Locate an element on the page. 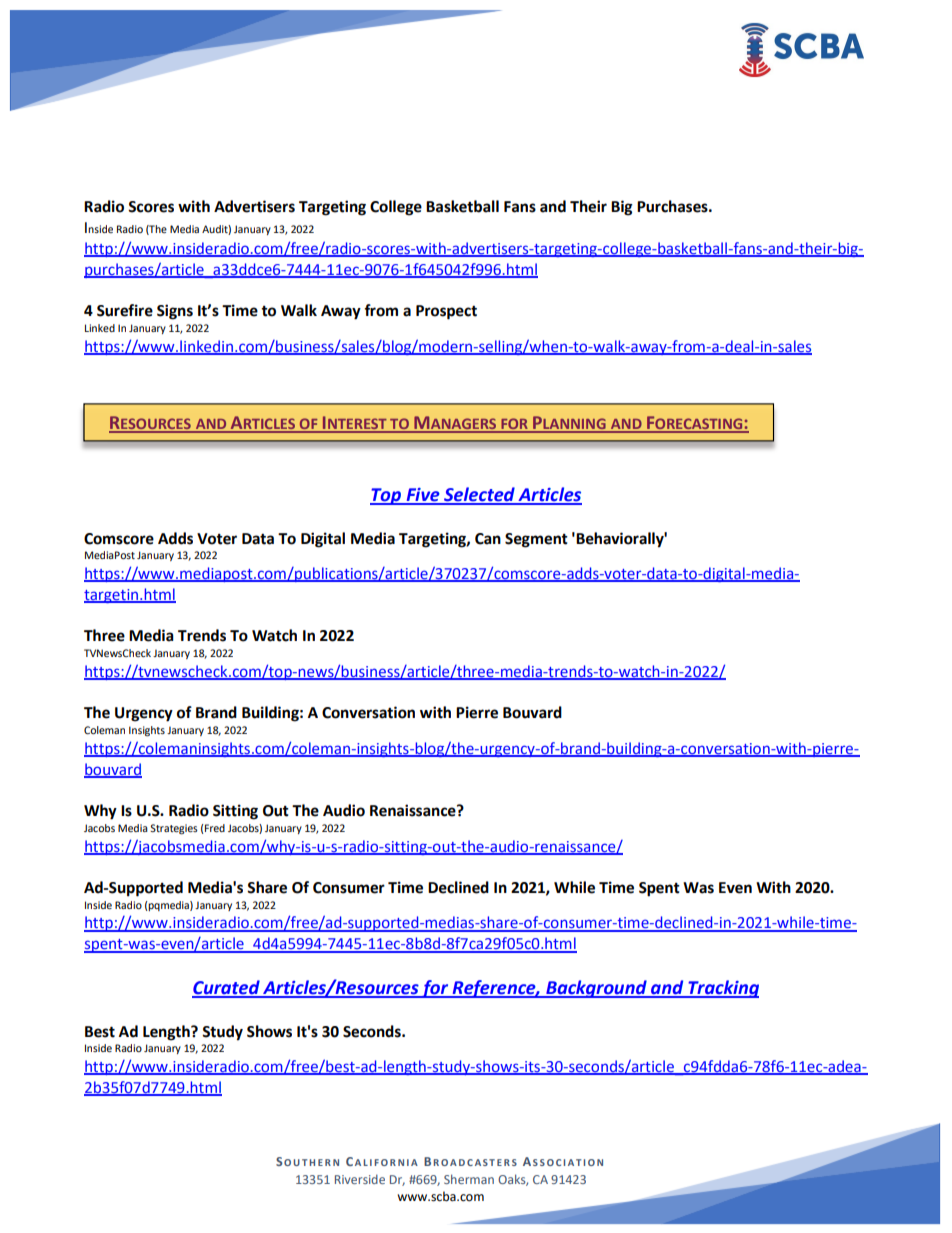 The height and width of the page is (1233, 952). Riverside is located at coordinates (360, 1179).
